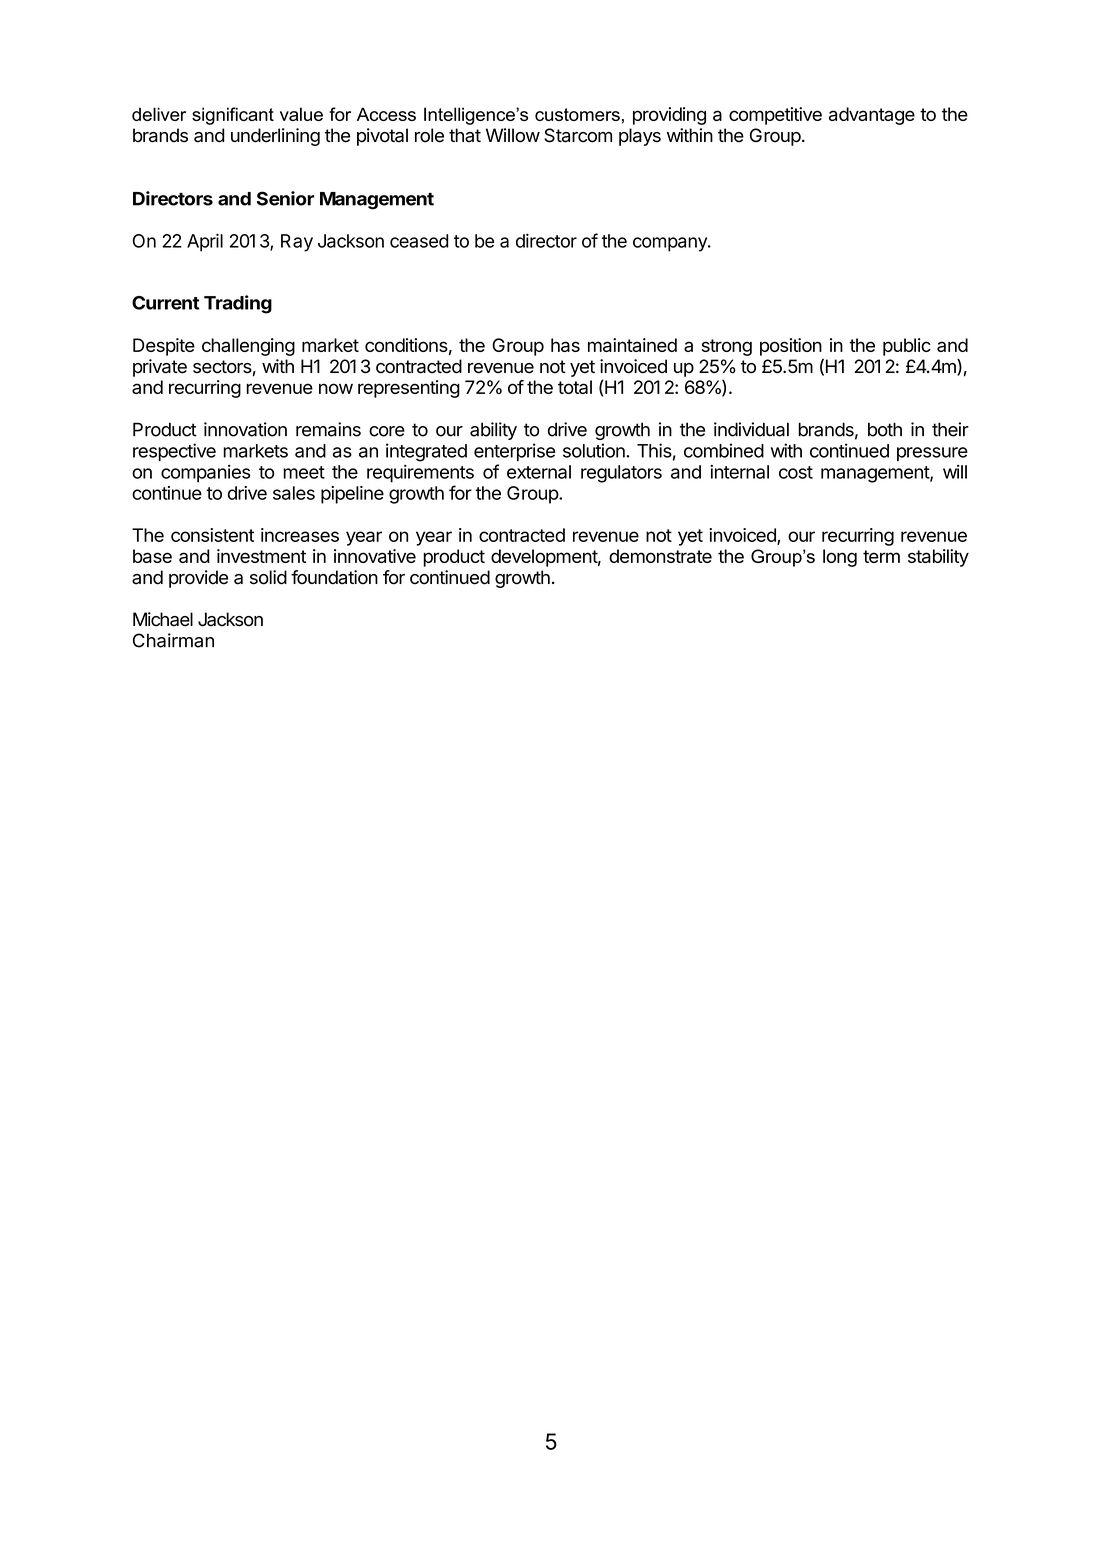 This document has height=1546, width=1094. What do you see at coordinates (577, 114) in the document?
I see `customers` at bounding box center [577, 114].
